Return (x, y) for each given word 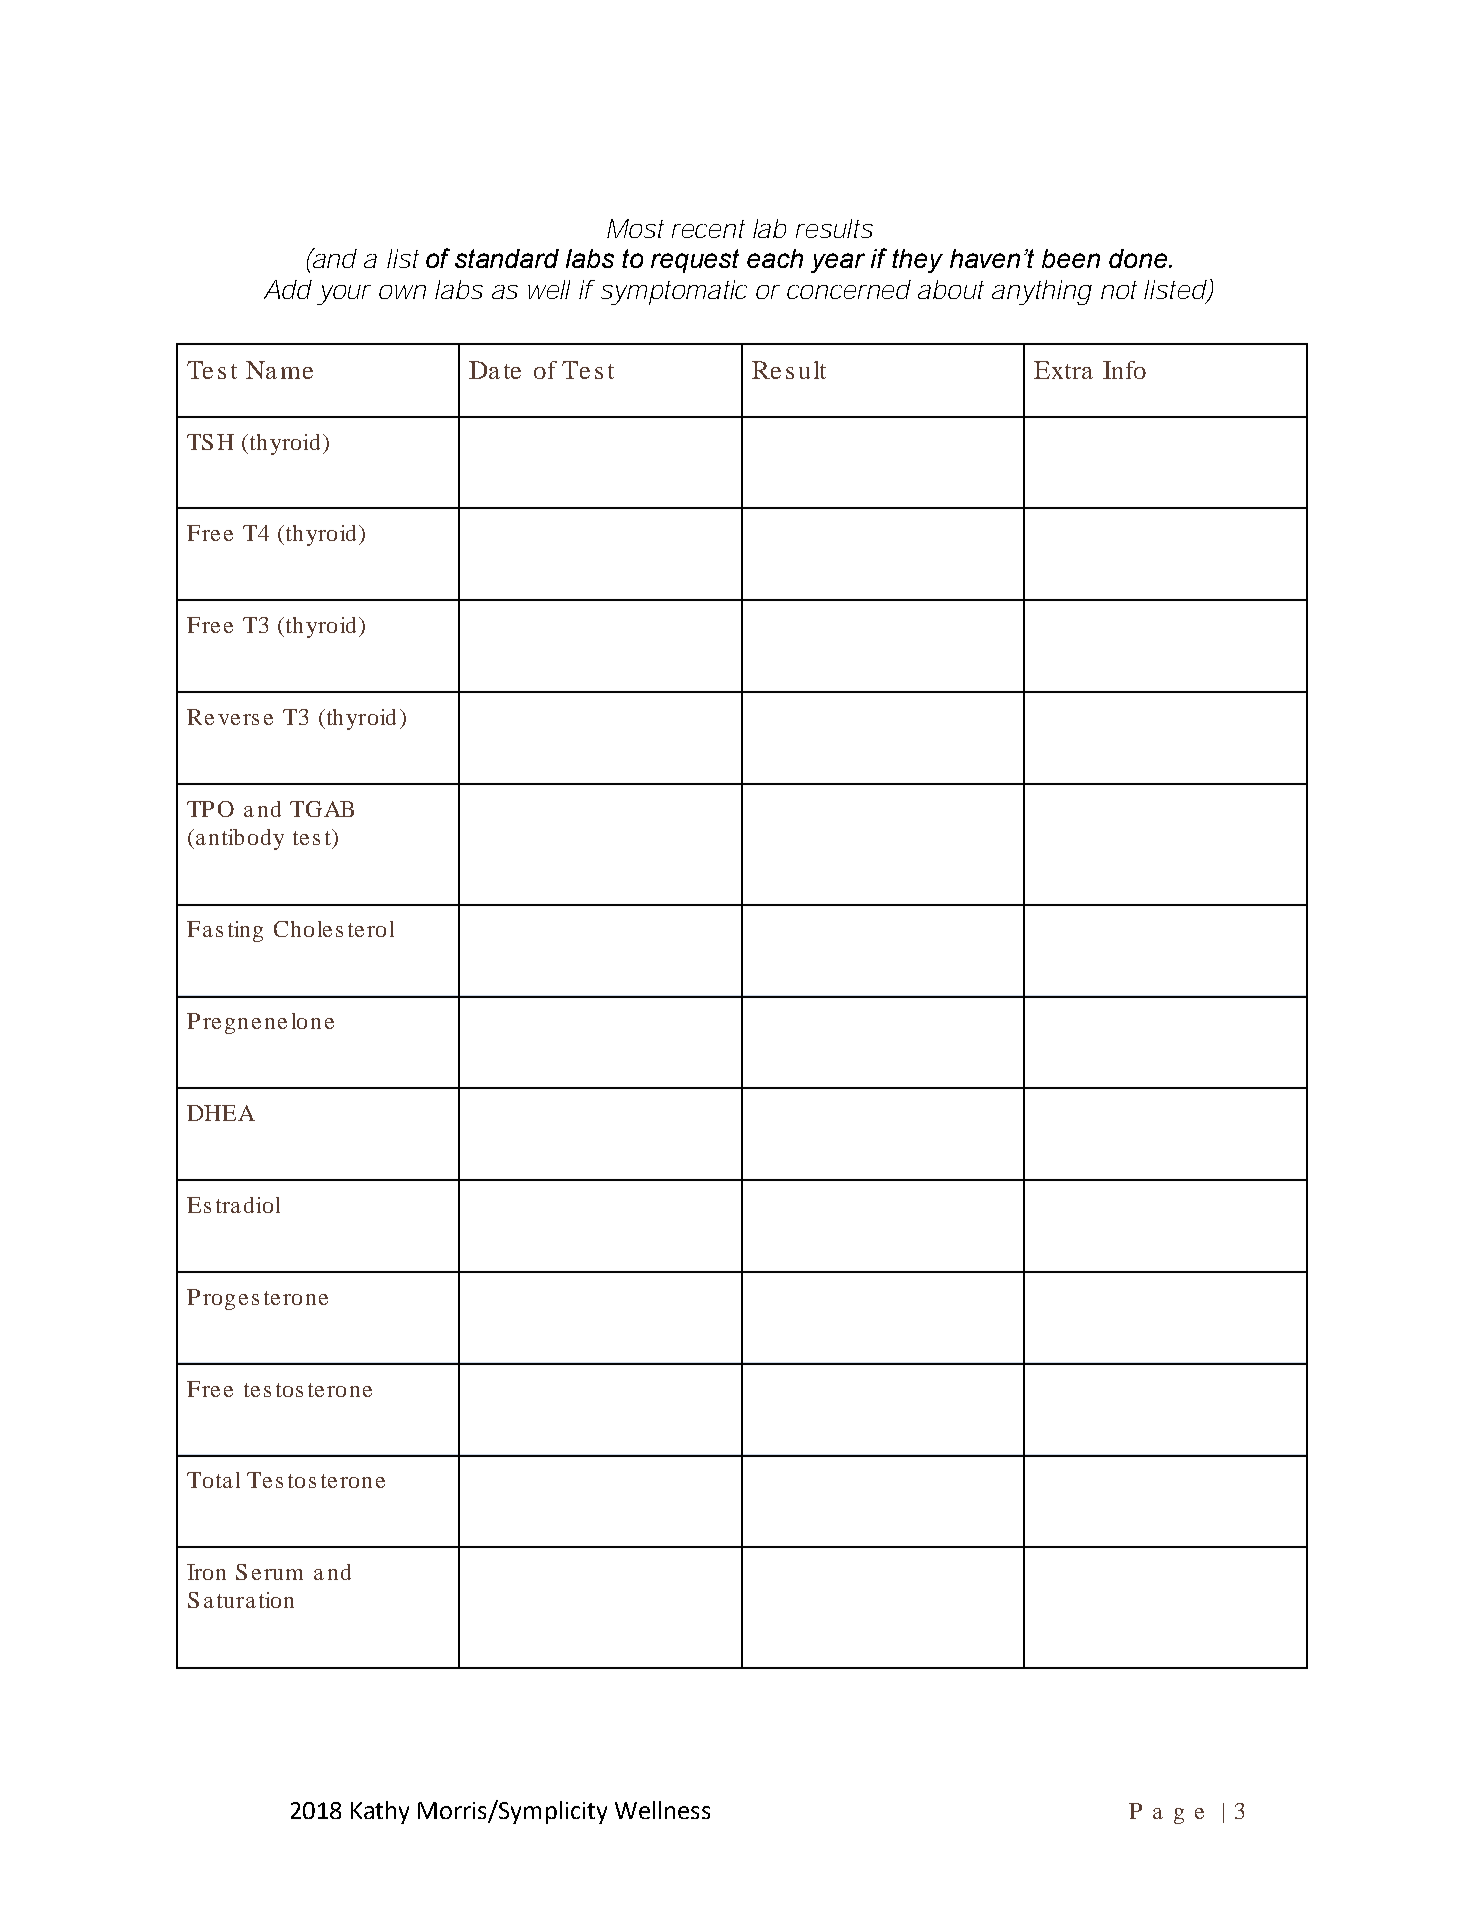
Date (495, 370)
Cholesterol (334, 929)
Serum (269, 1572)
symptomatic (674, 292)
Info (1124, 370)
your (344, 295)
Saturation (241, 1600)
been (1071, 258)
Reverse (230, 717)
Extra (1063, 370)
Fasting (225, 931)
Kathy (380, 1812)
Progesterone (257, 1299)
